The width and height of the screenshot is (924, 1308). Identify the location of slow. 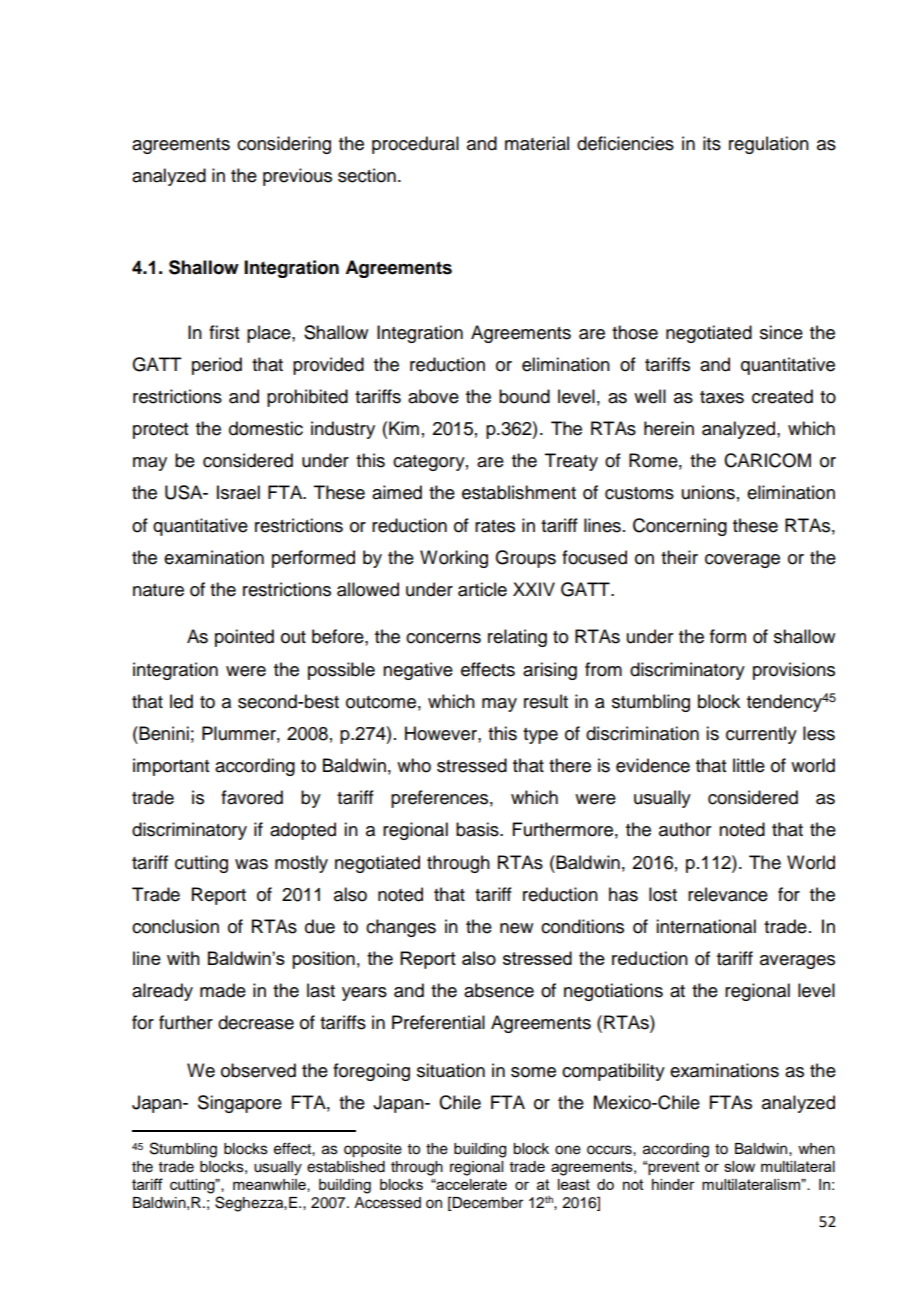
(739, 1166).
